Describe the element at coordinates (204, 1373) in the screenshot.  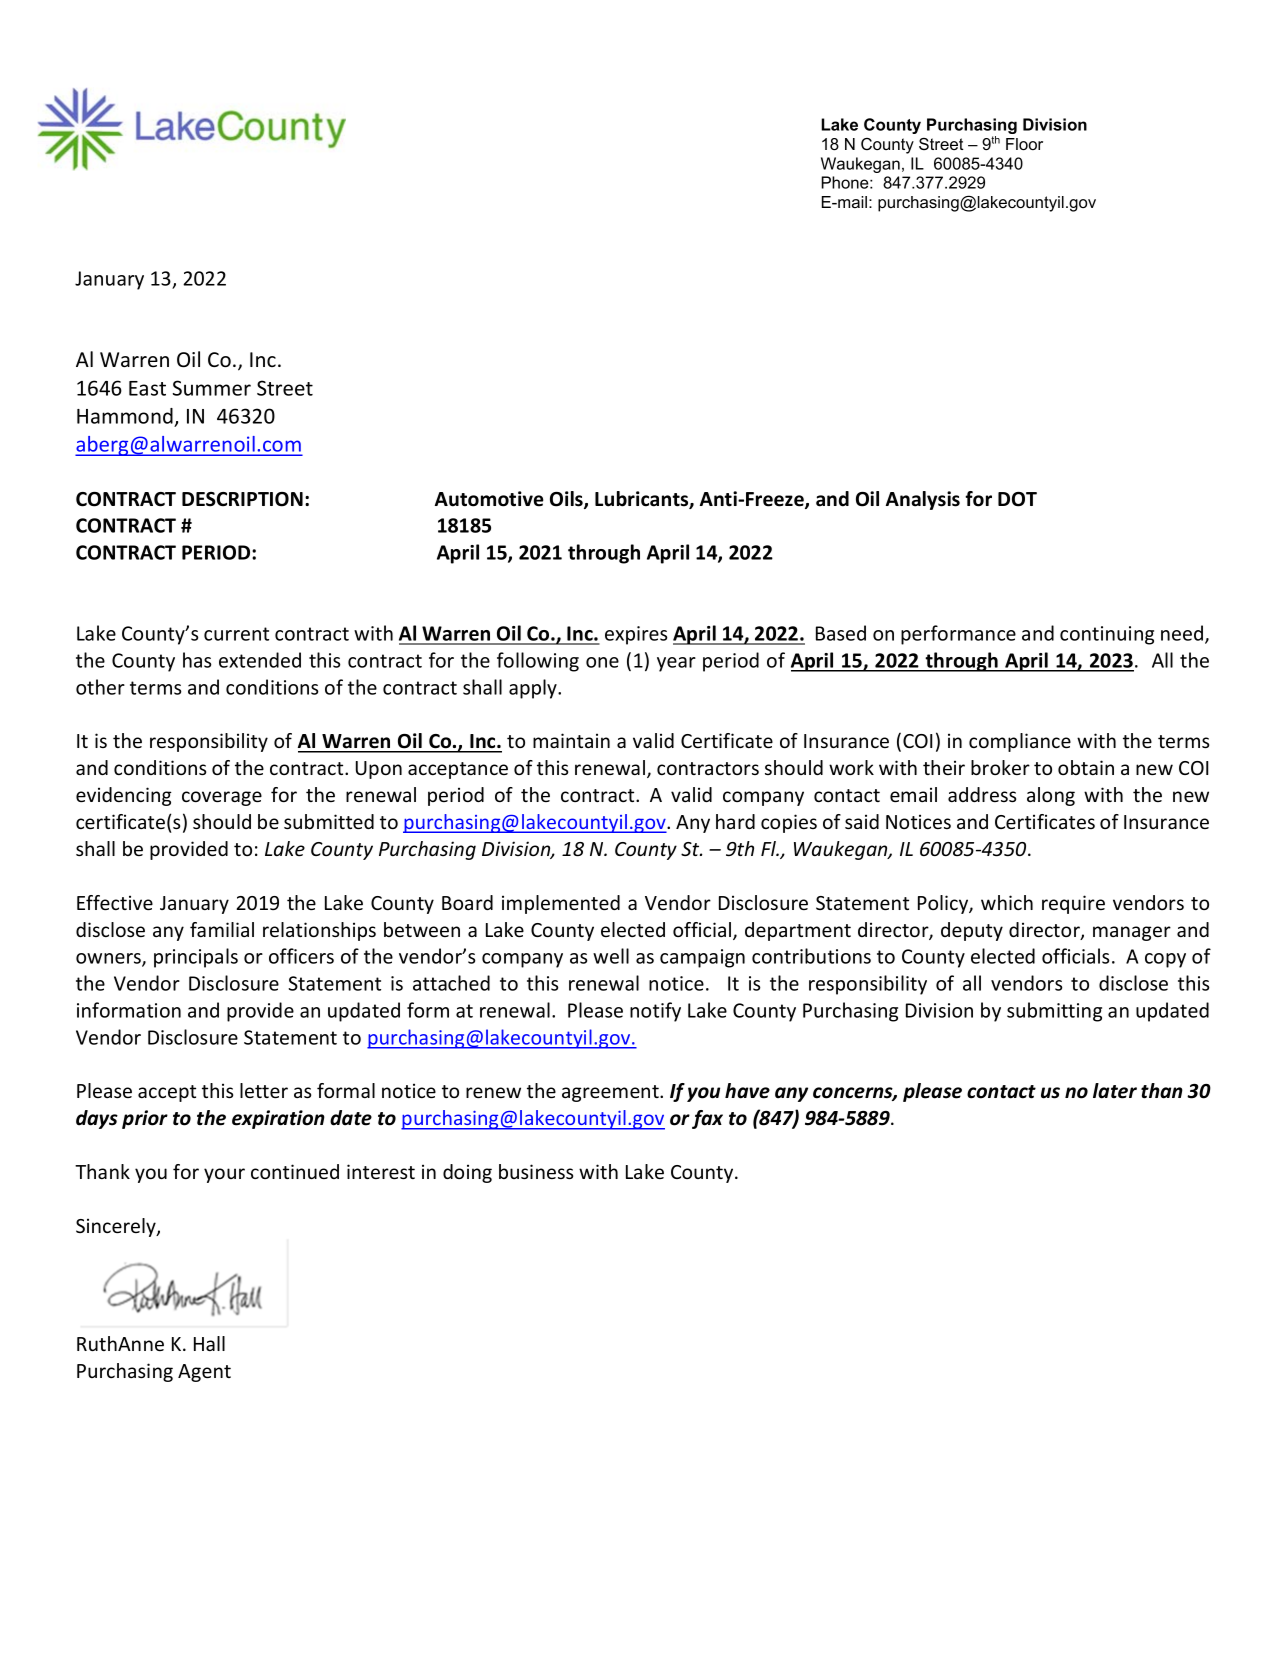
I see `Agent` at that location.
